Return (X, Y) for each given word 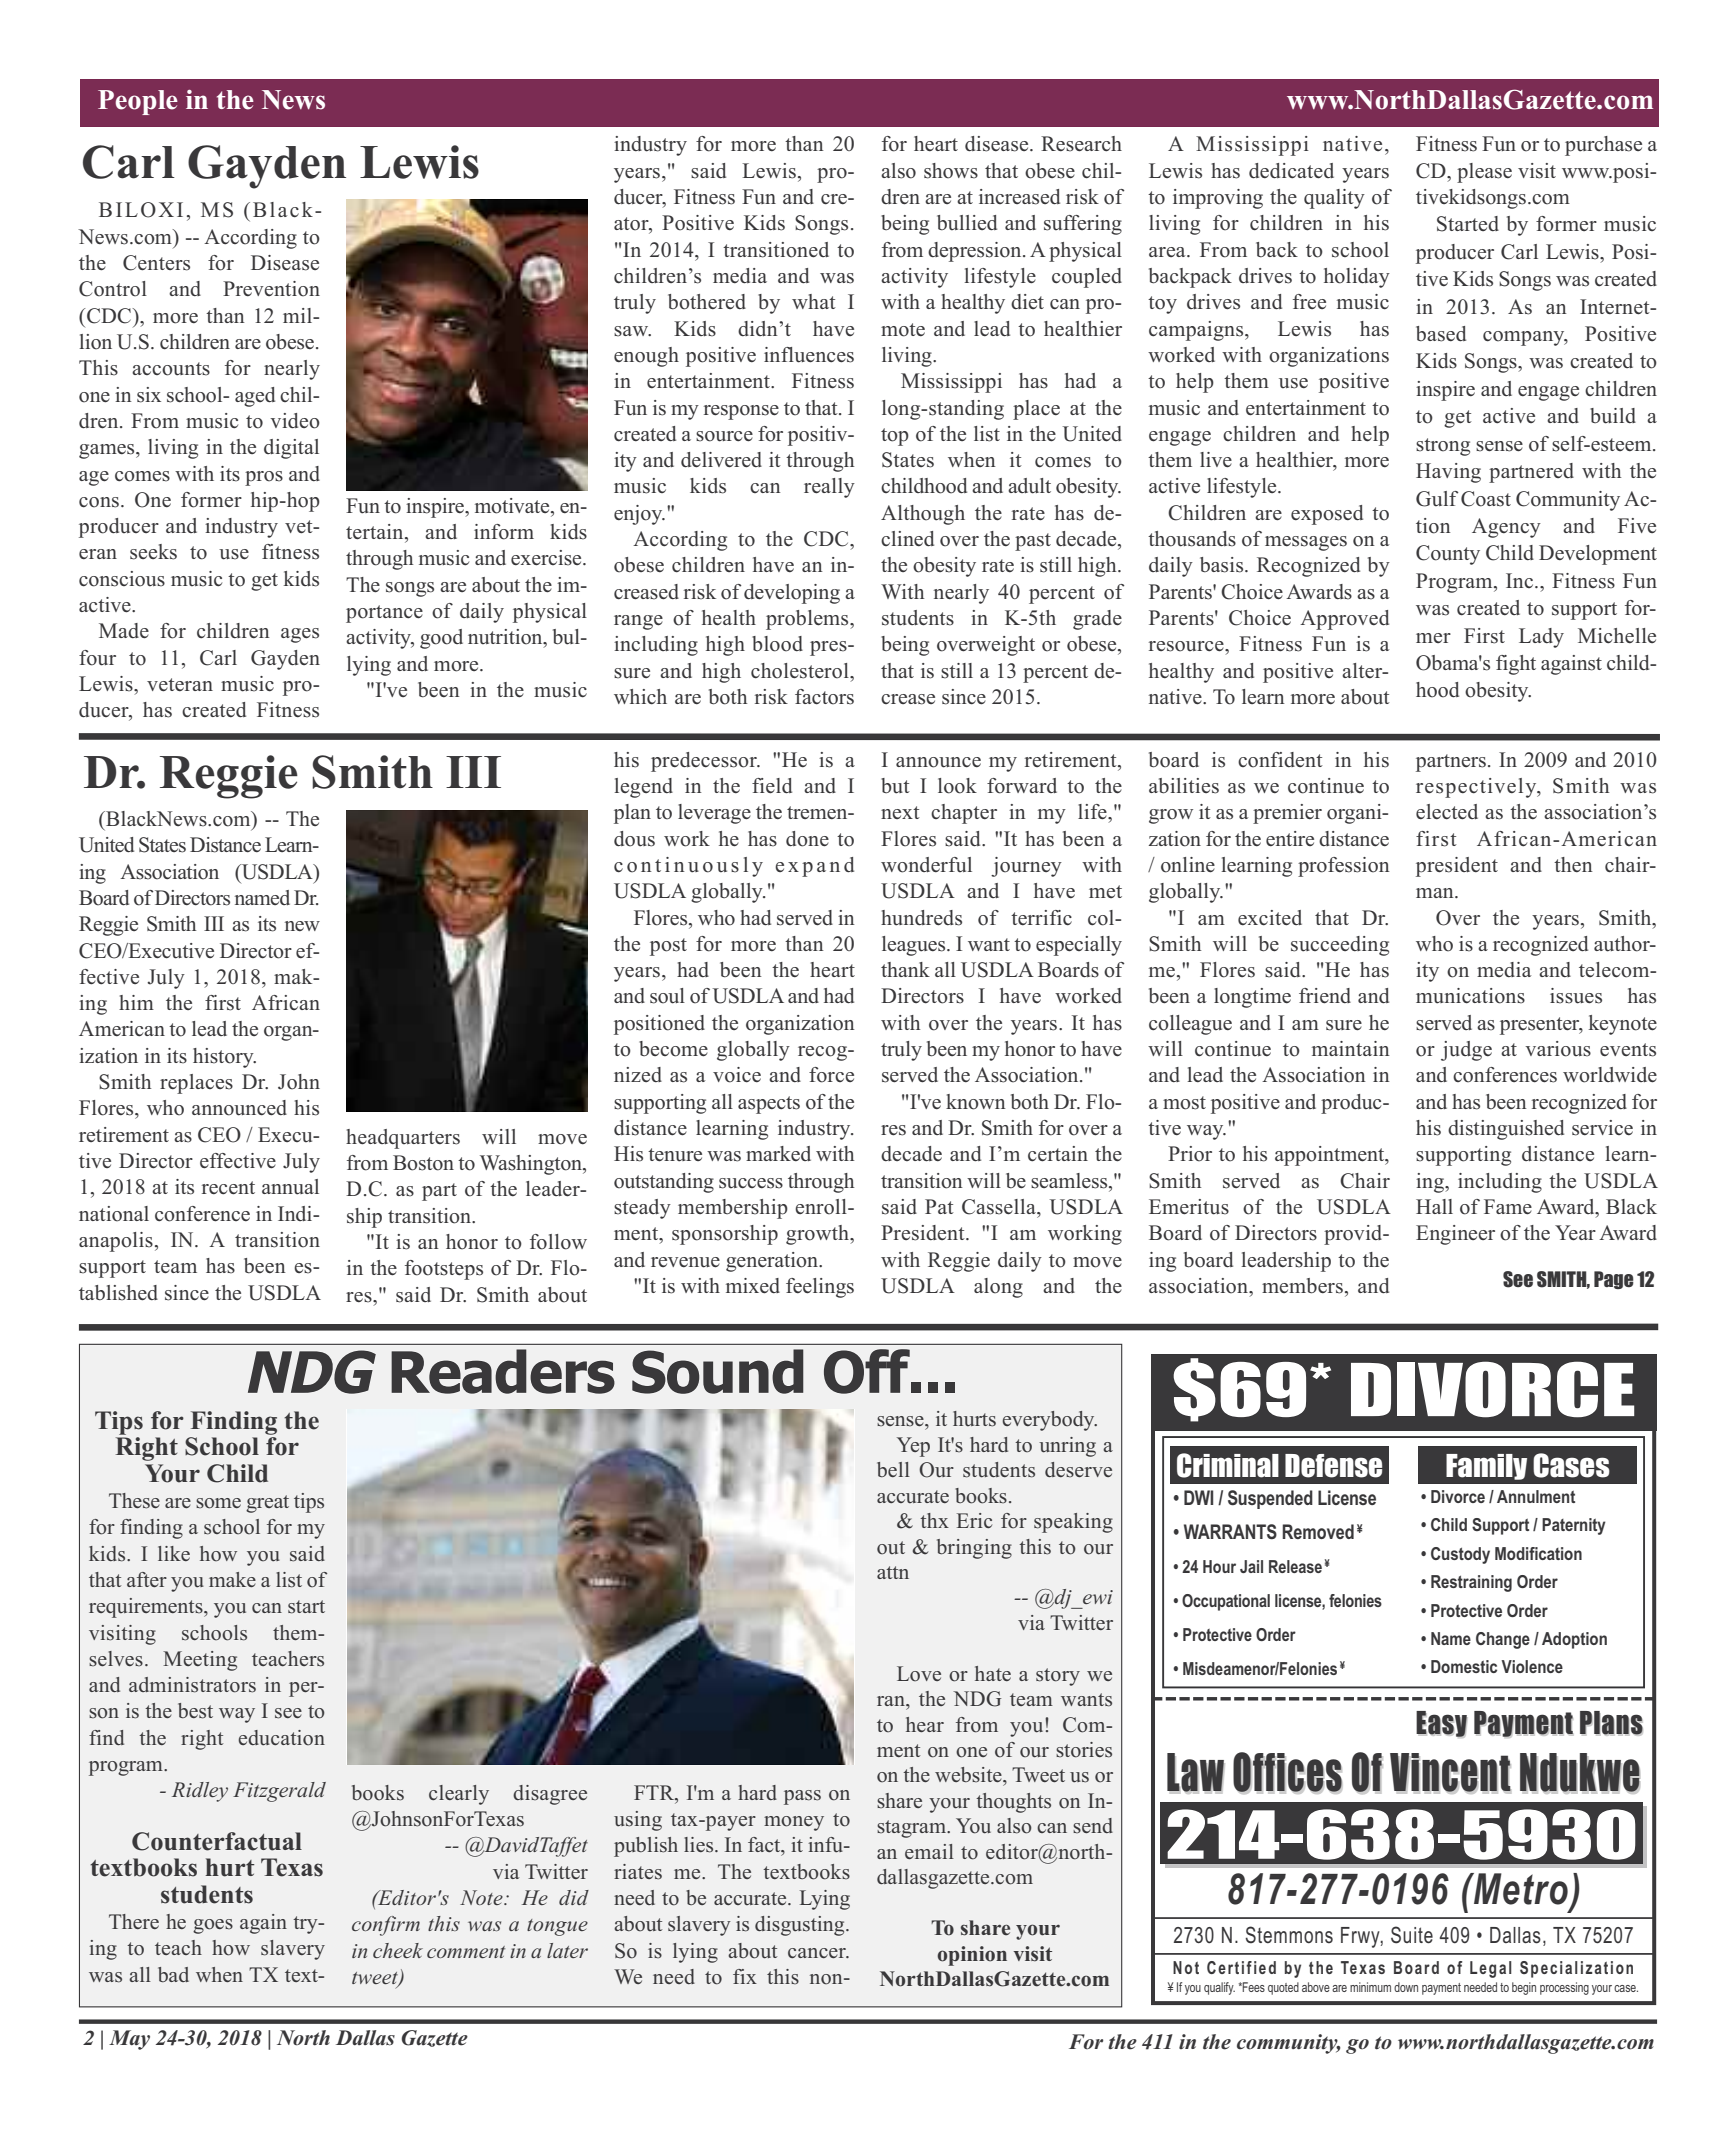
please (1484, 173)
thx (934, 1520)
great (267, 1504)
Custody (1460, 1555)
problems (808, 620)
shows (951, 171)
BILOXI (141, 210)
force (831, 1075)
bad (173, 1974)
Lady (1541, 638)
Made (124, 631)
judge (1466, 1051)
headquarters (403, 1139)
